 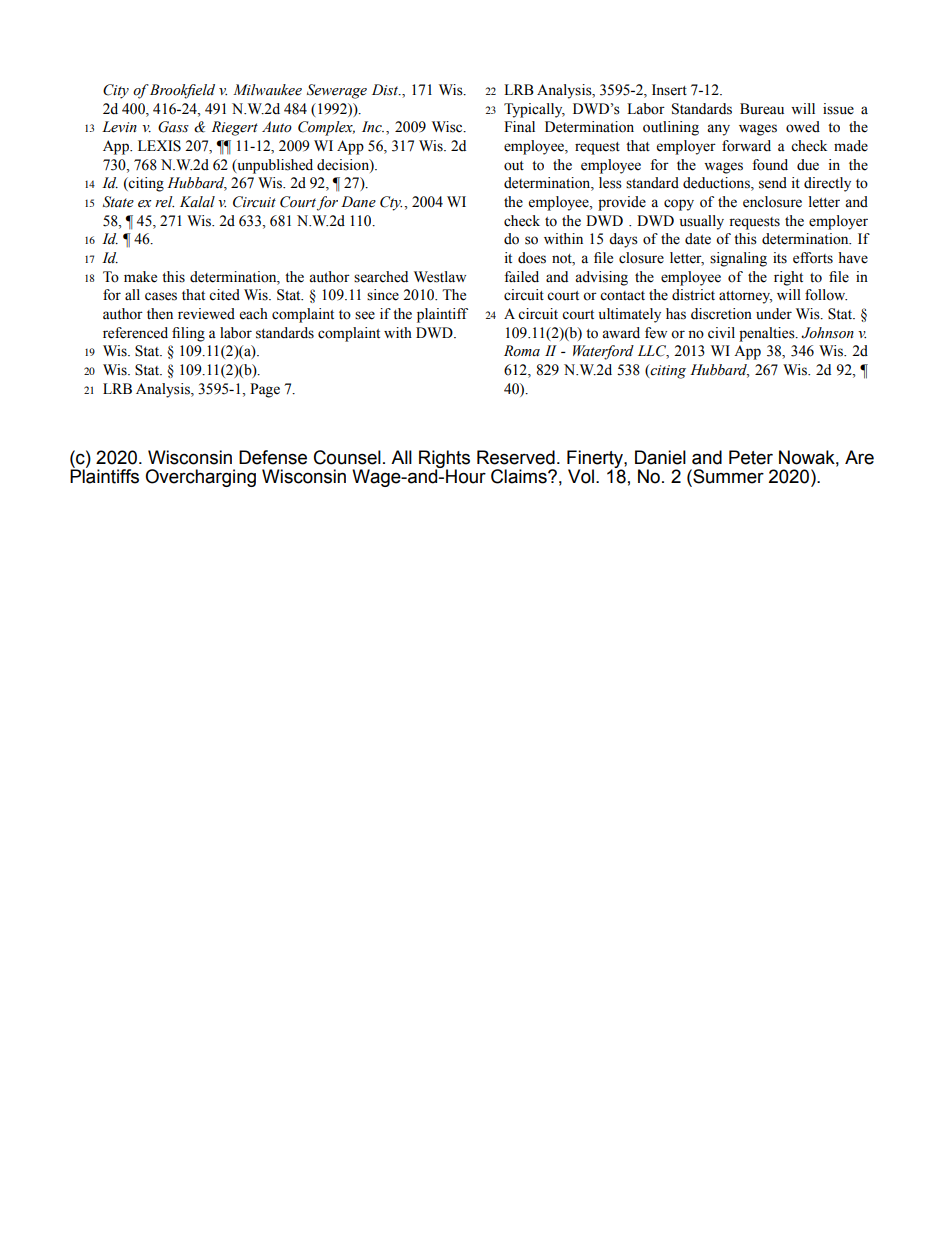 I want to click on Bureau, so click(x=762, y=109).
